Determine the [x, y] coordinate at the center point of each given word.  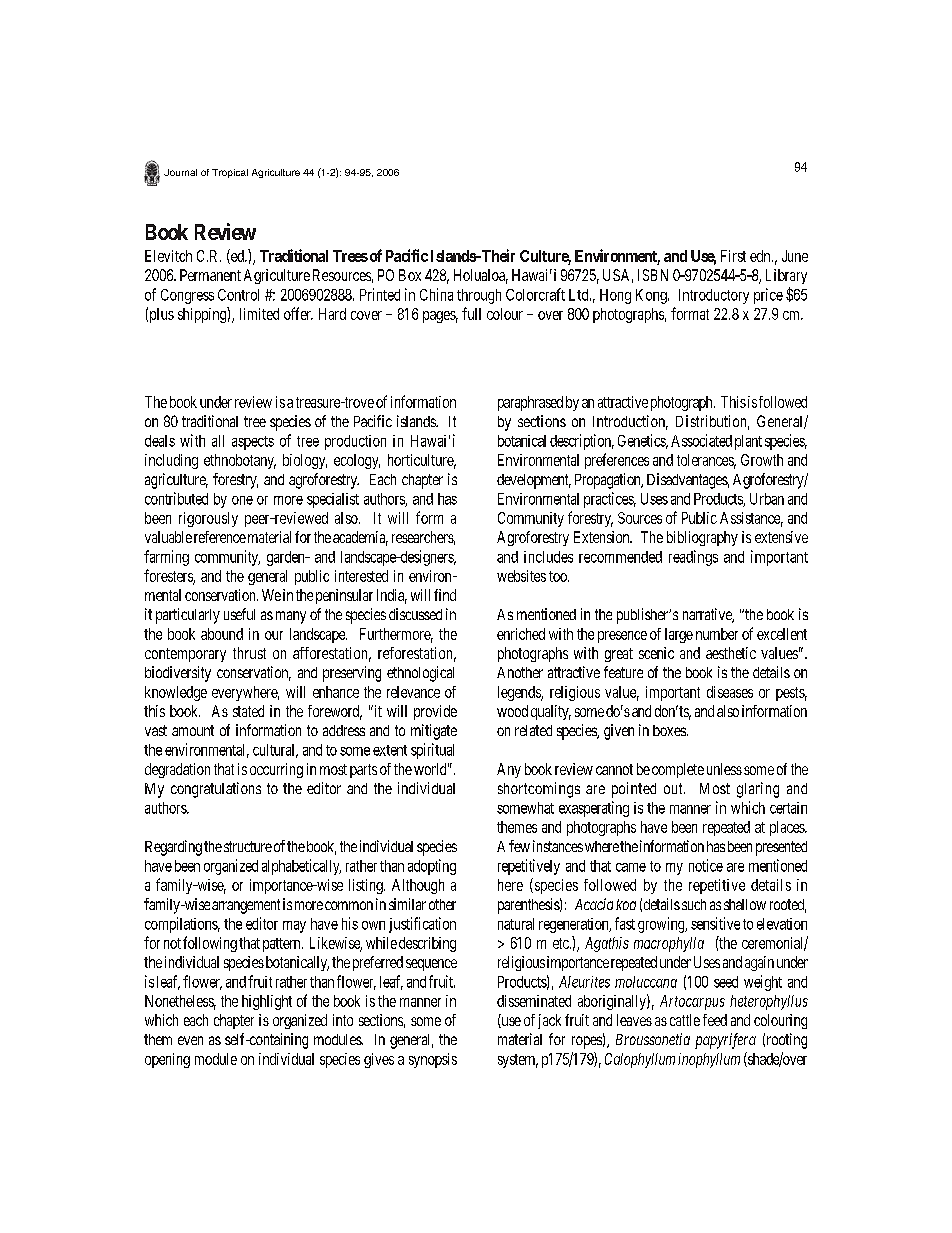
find [445, 595]
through [479, 296]
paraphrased [530, 403]
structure [248, 846]
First [733, 256]
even [190, 1040]
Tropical [230, 173]
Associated [701, 440]
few [519, 846]
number [717, 634]
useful [239, 614]
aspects [253, 443]
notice [706, 865]
